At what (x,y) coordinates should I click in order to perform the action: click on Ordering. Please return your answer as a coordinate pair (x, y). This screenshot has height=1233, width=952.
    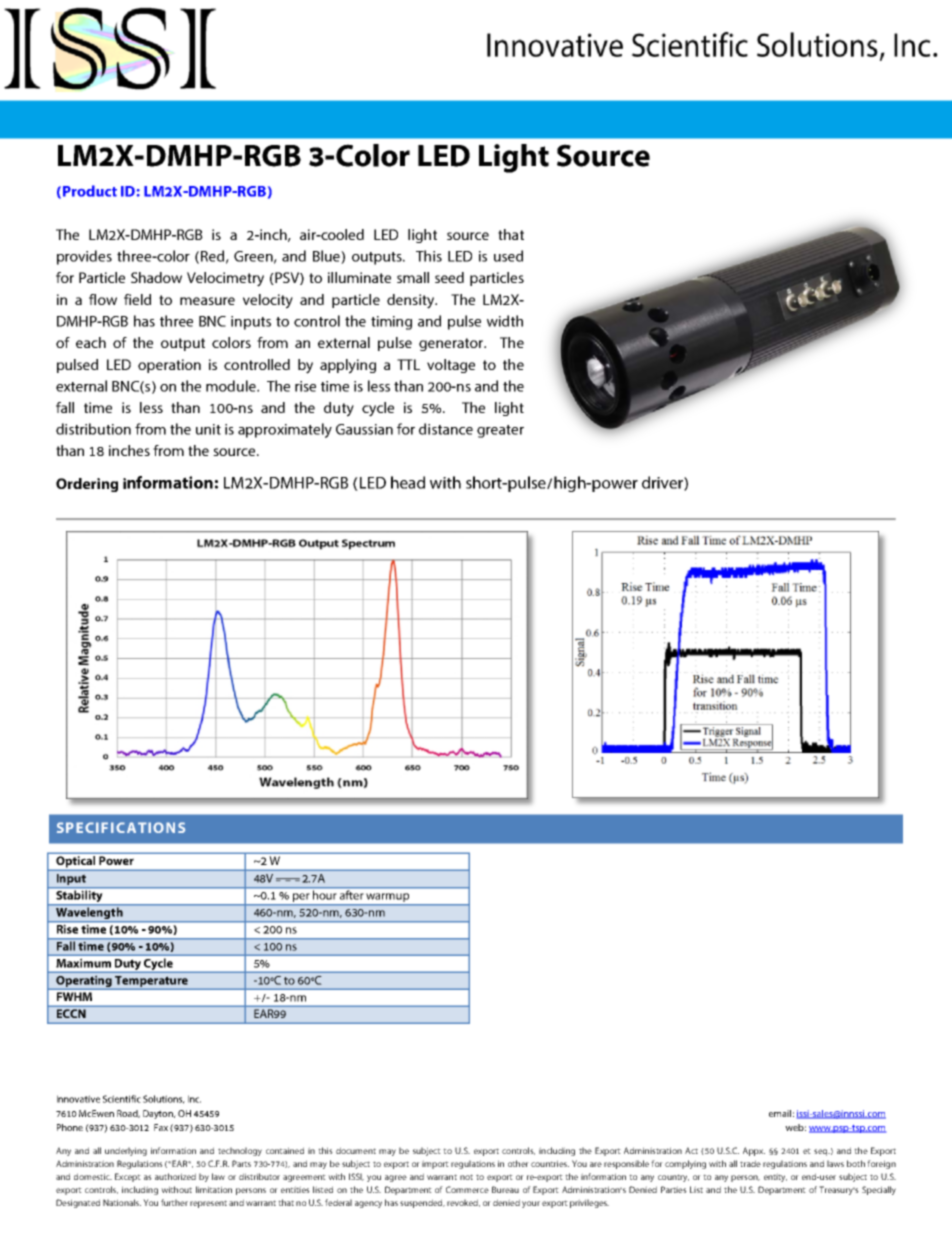
    Looking at the image, I should click on (87, 485).
